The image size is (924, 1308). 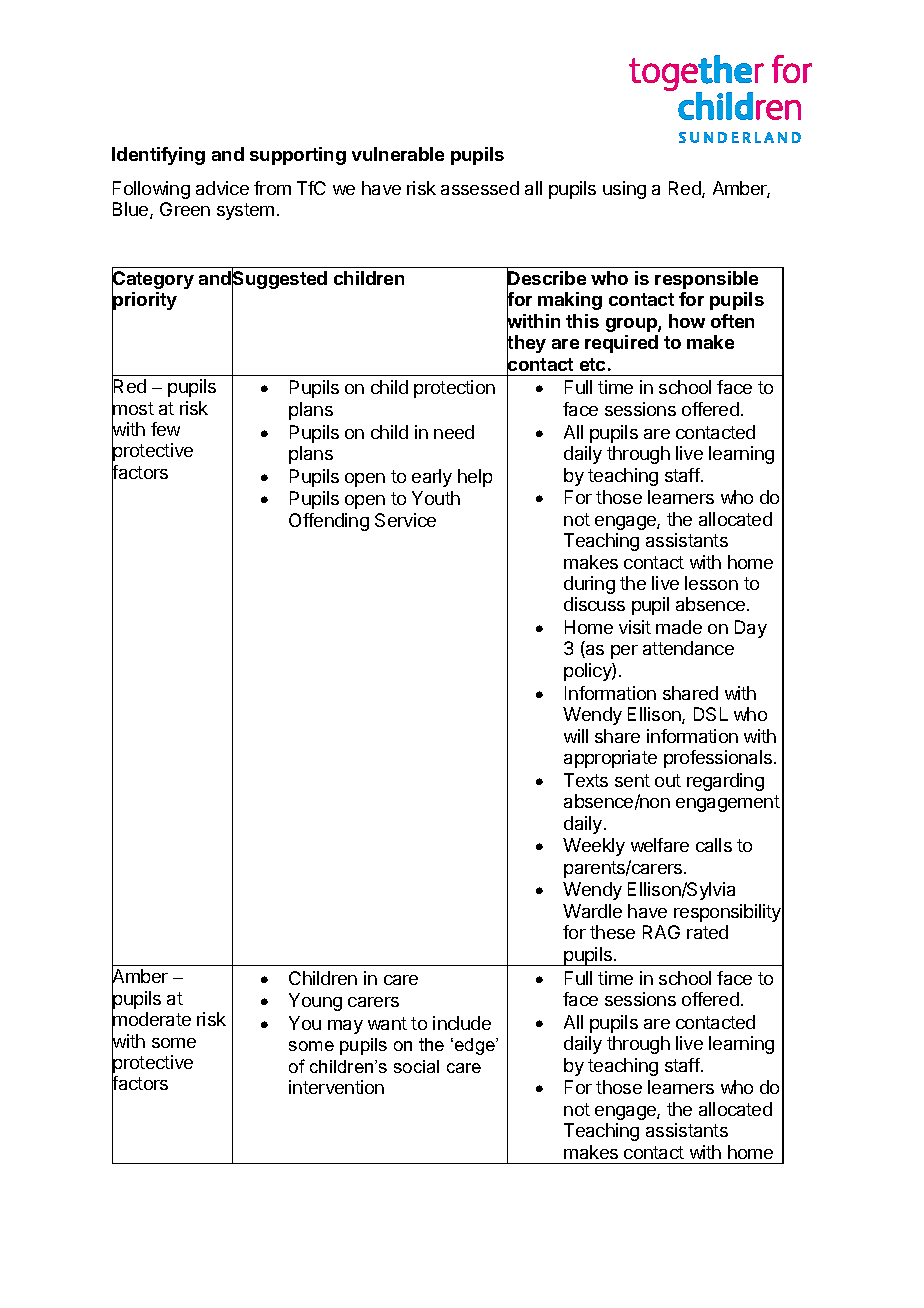 What do you see at coordinates (336, 1087) in the screenshot?
I see `intervention` at bounding box center [336, 1087].
